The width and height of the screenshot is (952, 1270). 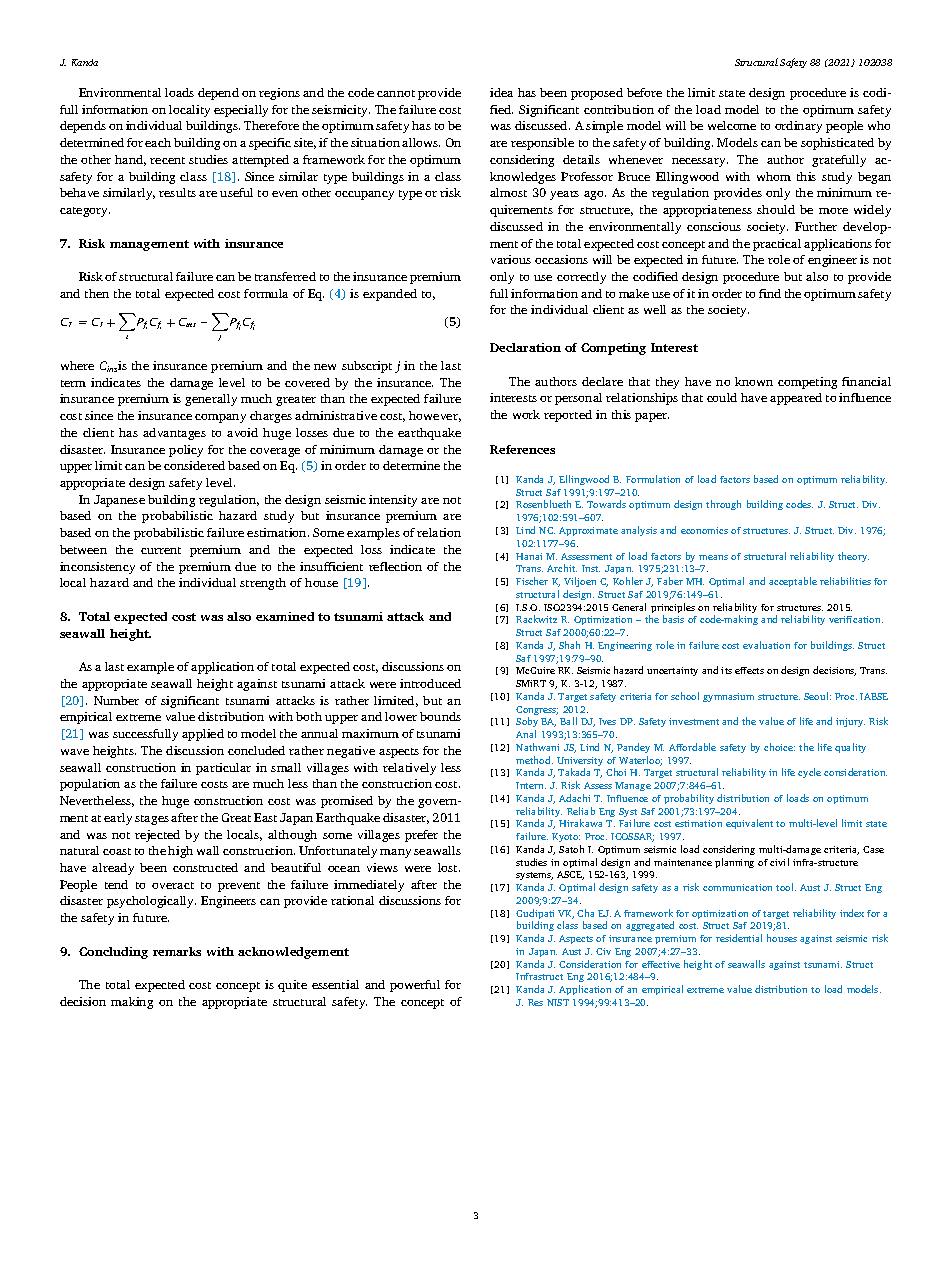 I want to click on find, so click(x=770, y=293).
